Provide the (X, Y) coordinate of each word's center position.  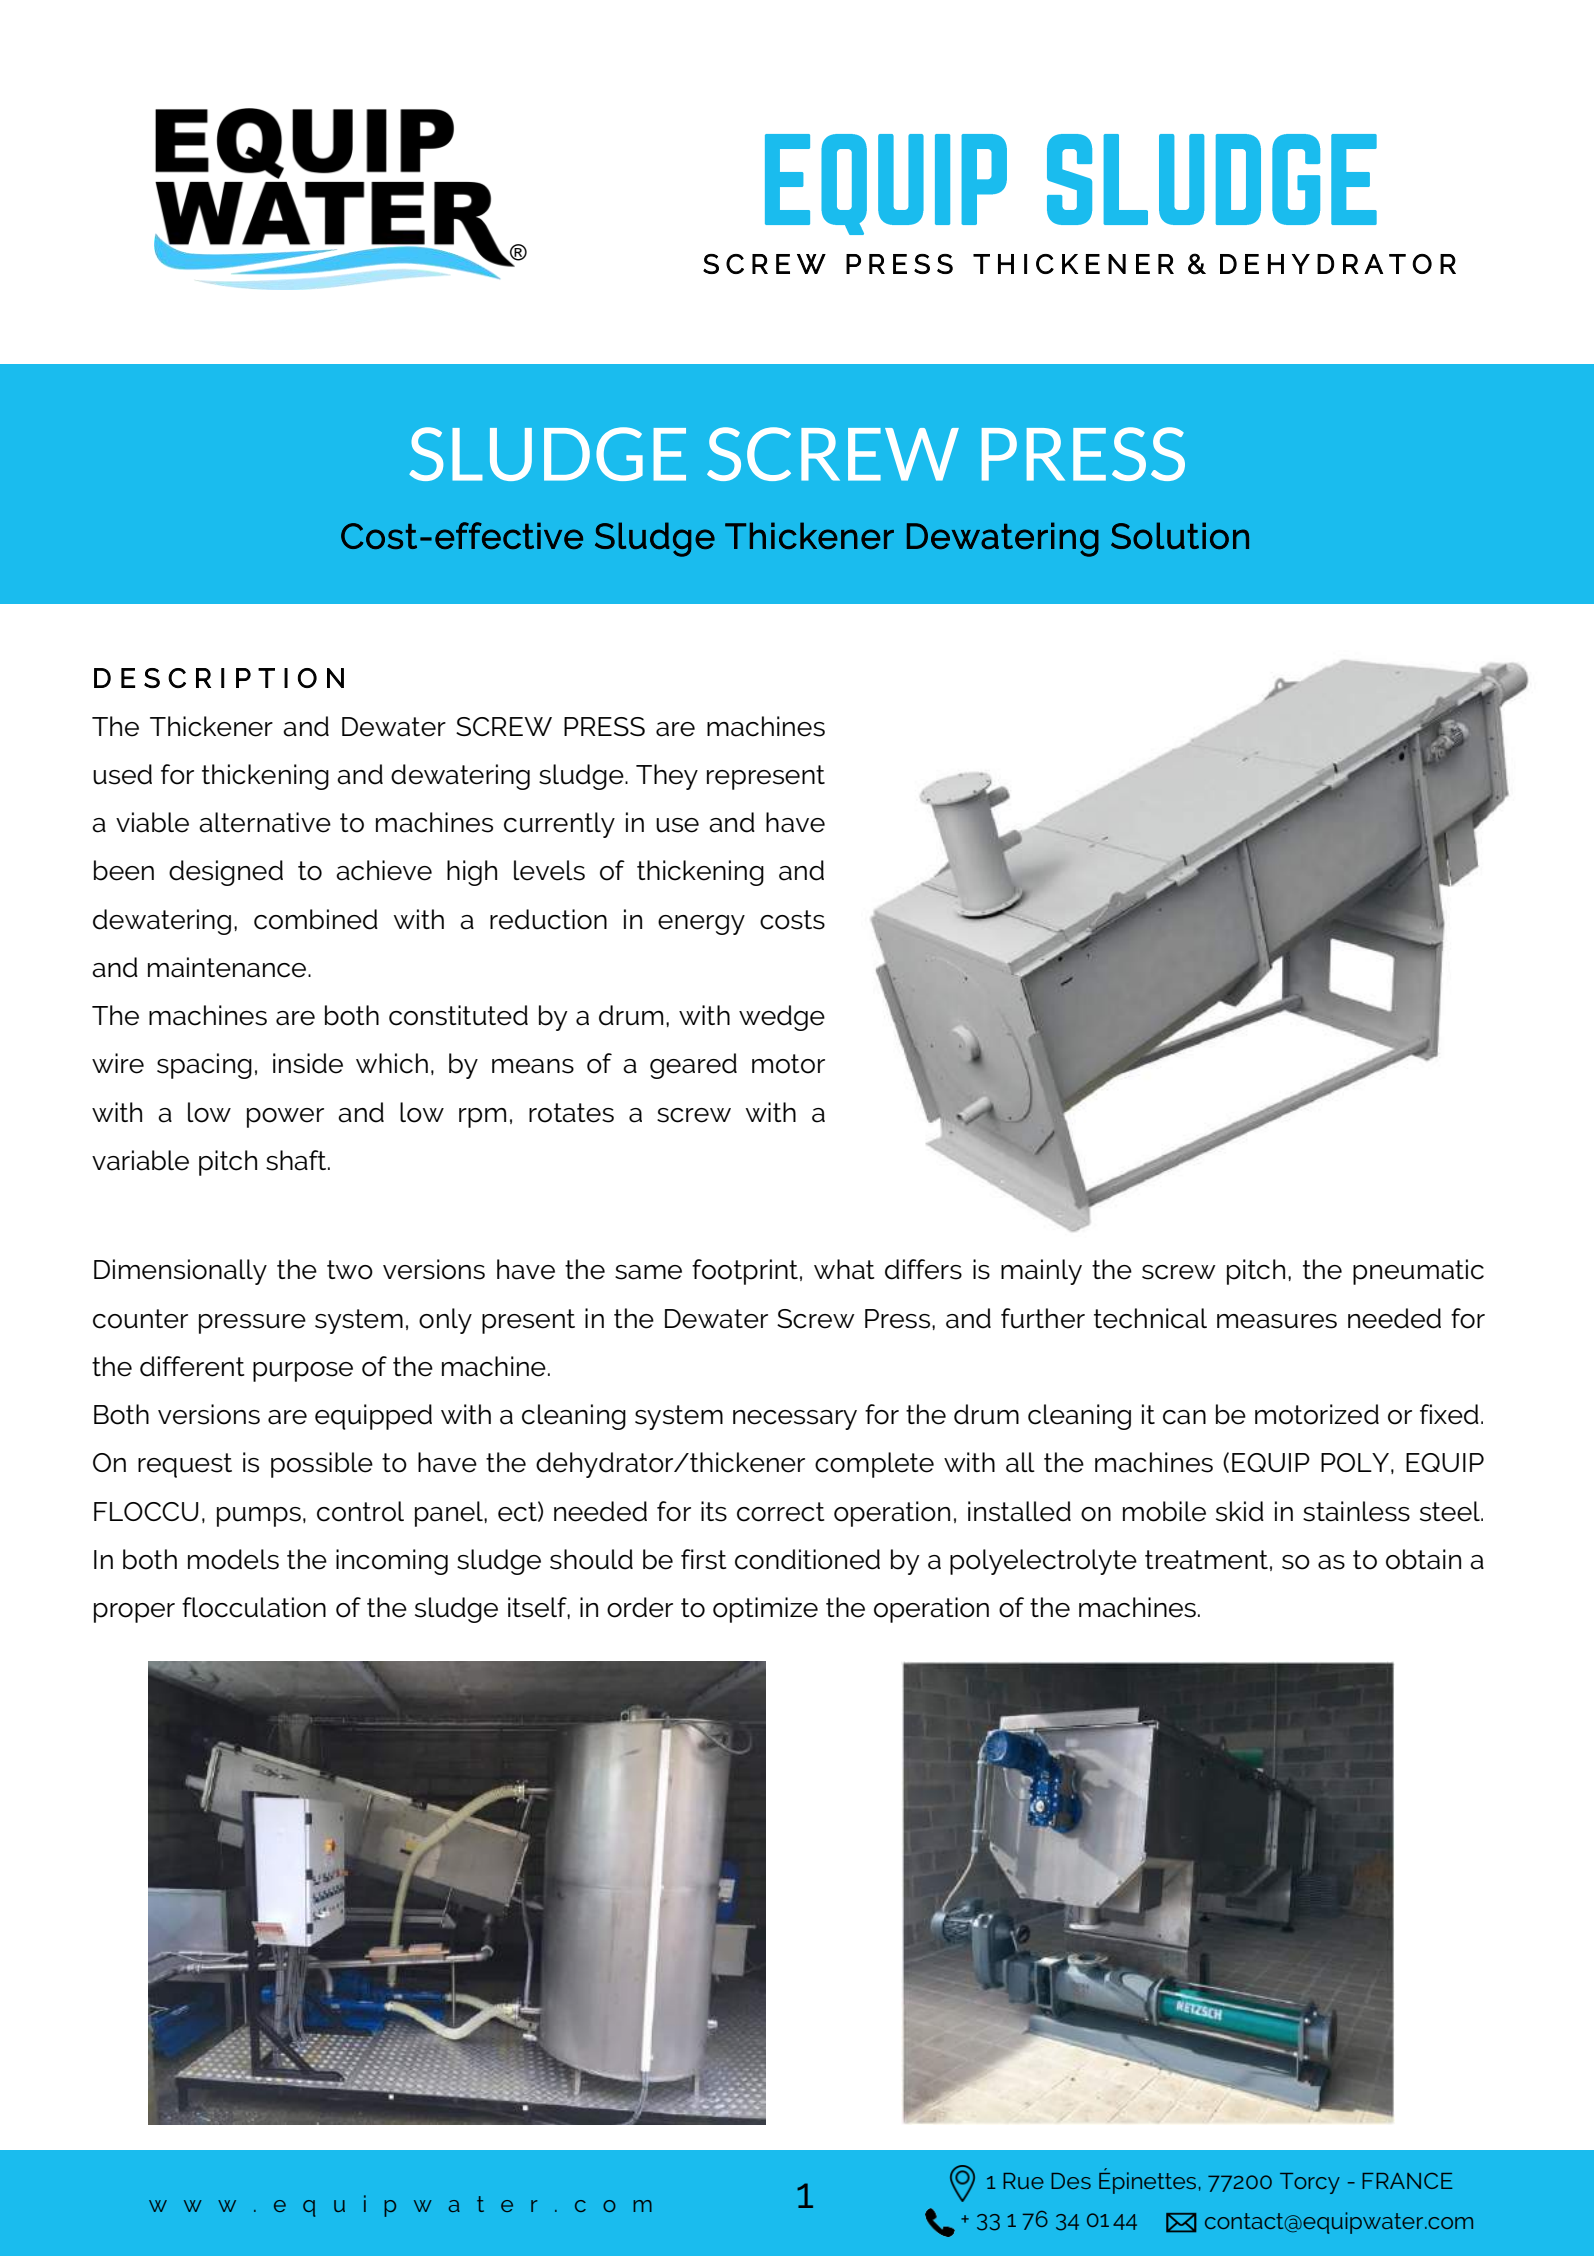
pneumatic (1418, 1272)
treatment (1206, 1560)
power (285, 1118)
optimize (765, 1610)
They (667, 777)
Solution (1180, 535)
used (122, 774)
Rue (1023, 2181)
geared (693, 1066)
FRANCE (1407, 2181)
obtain (1423, 1559)
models (233, 1559)
